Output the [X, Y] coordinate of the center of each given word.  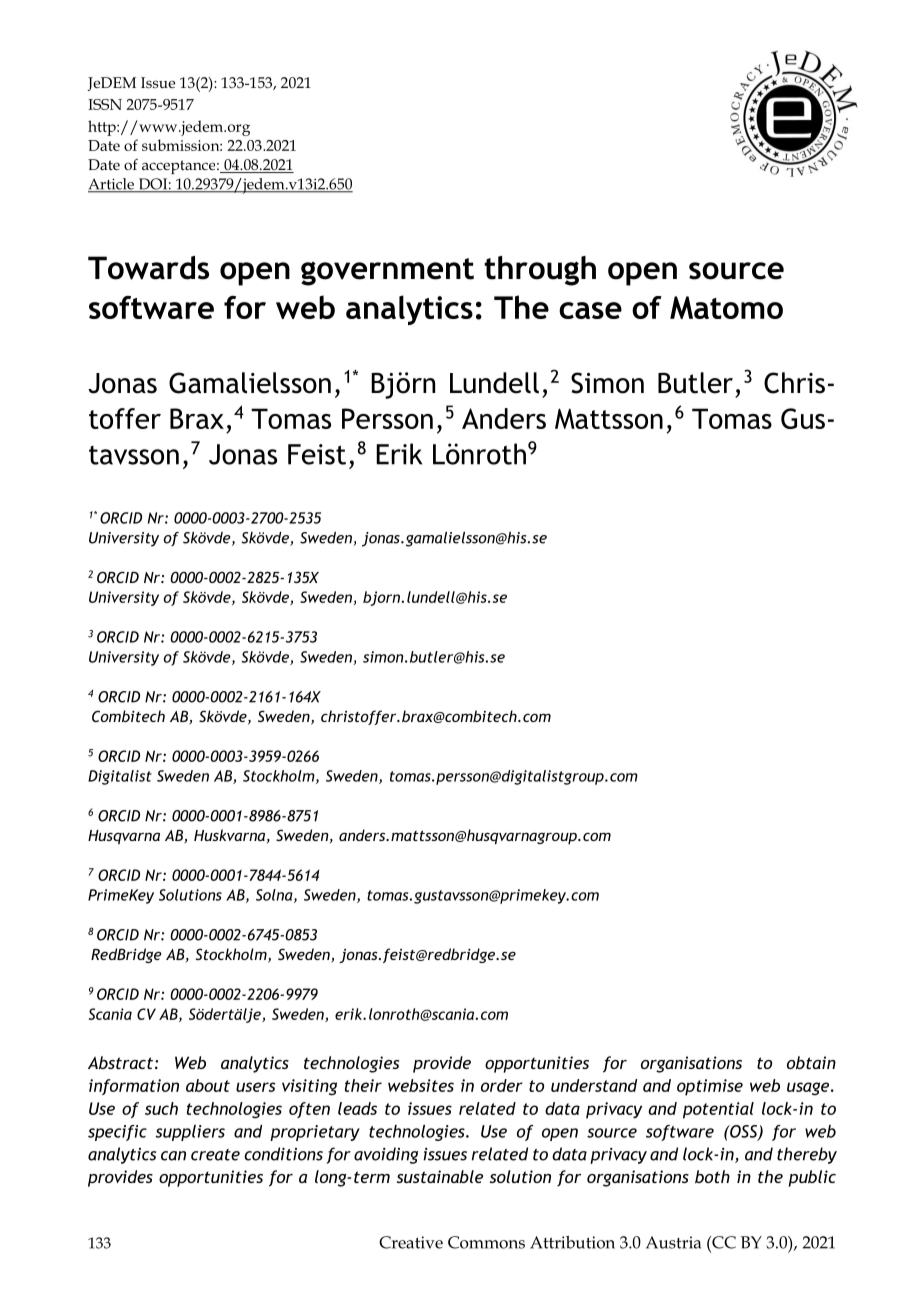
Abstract [120, 1062]
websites [421, 1085]
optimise [710, 1087]
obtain [811, 1062]
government [387, 272]
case [590, 310]
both [712, 1176]
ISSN [105, 104]
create [215, 1155]
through [540, 271]
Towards [148, 268]
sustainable [440, 1176]
